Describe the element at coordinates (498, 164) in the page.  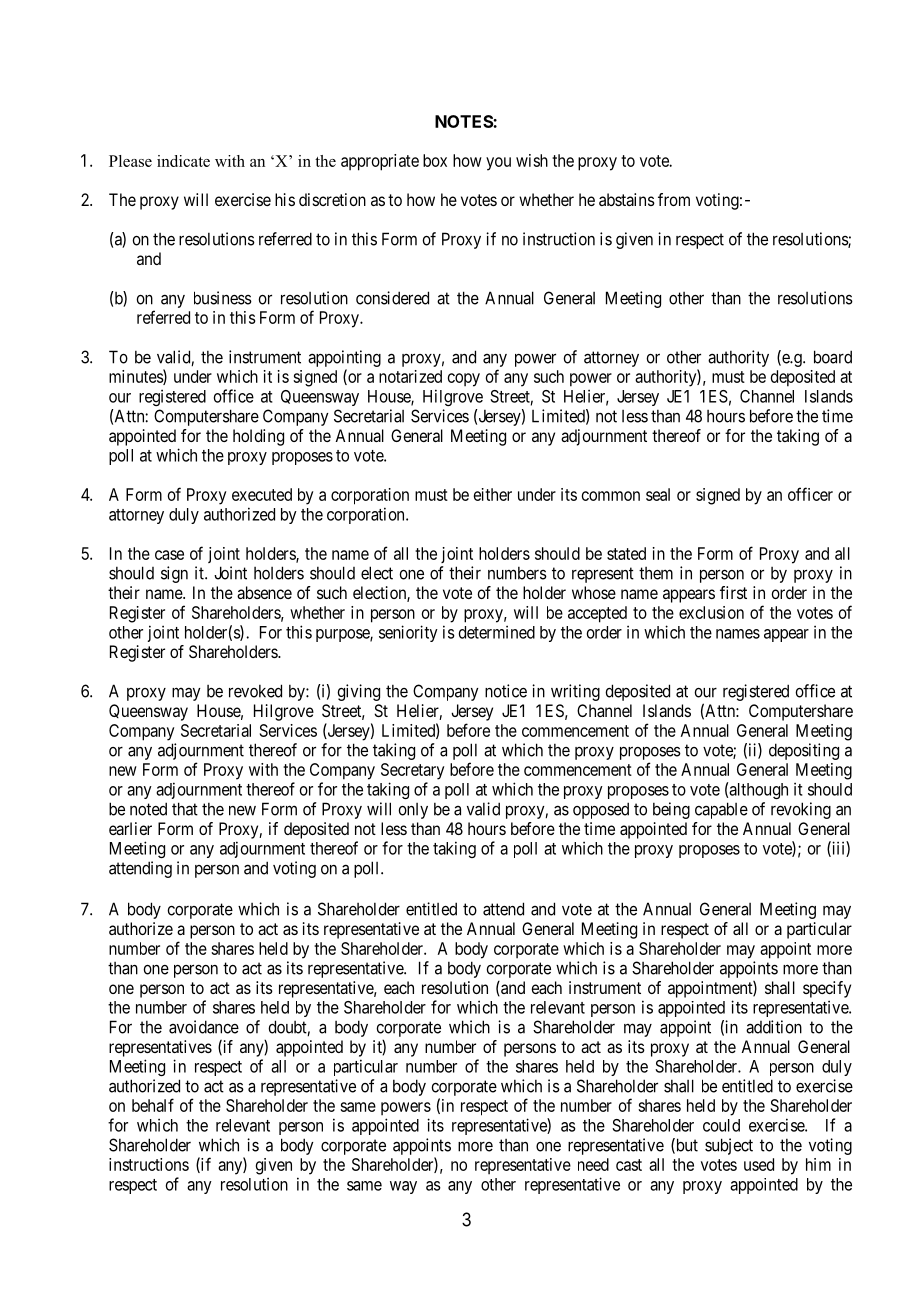
I see `you` at that location.
